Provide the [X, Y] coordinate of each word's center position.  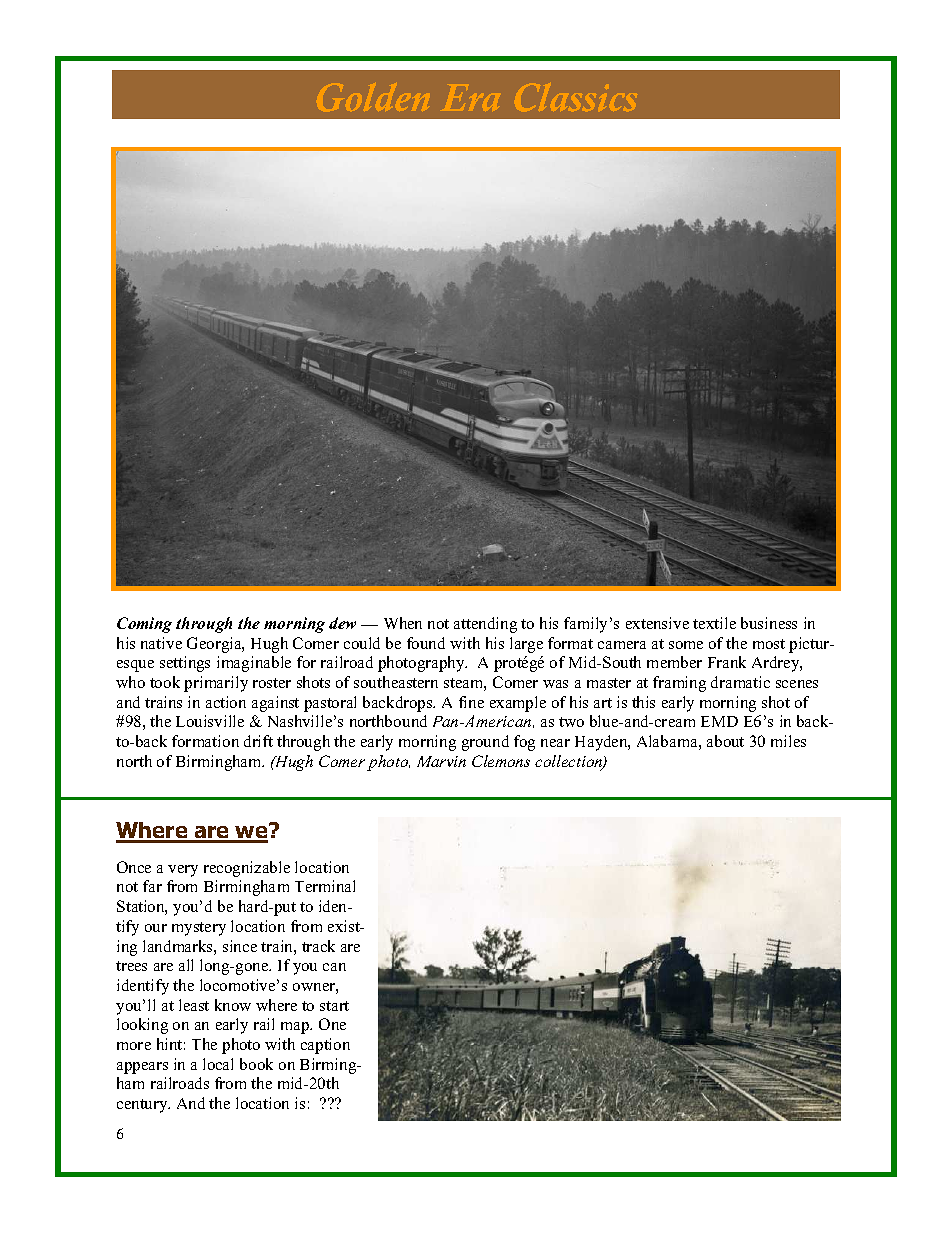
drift [258, 741]
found [426, 643]
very [183, 871]
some [686, 645]
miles [788, 741]
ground [485, 743]
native [161, 643]
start [334, 1006]
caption [325, 1046]
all [186, 965]
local [218, 1064]
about [725, 741]
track [318, 946]
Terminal [325, 886]
